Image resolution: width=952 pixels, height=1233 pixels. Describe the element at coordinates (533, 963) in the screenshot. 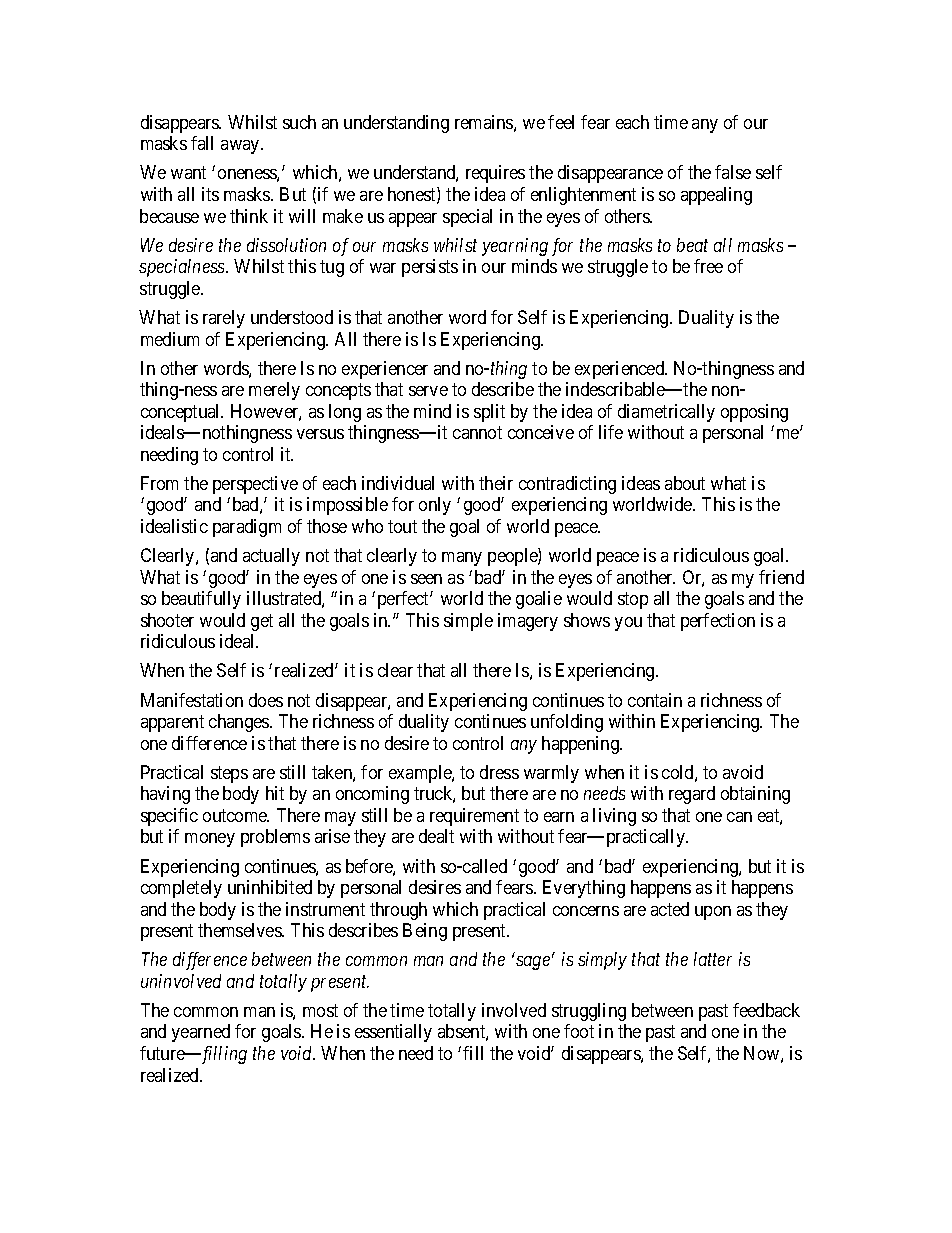

I see `sage` at that location.
